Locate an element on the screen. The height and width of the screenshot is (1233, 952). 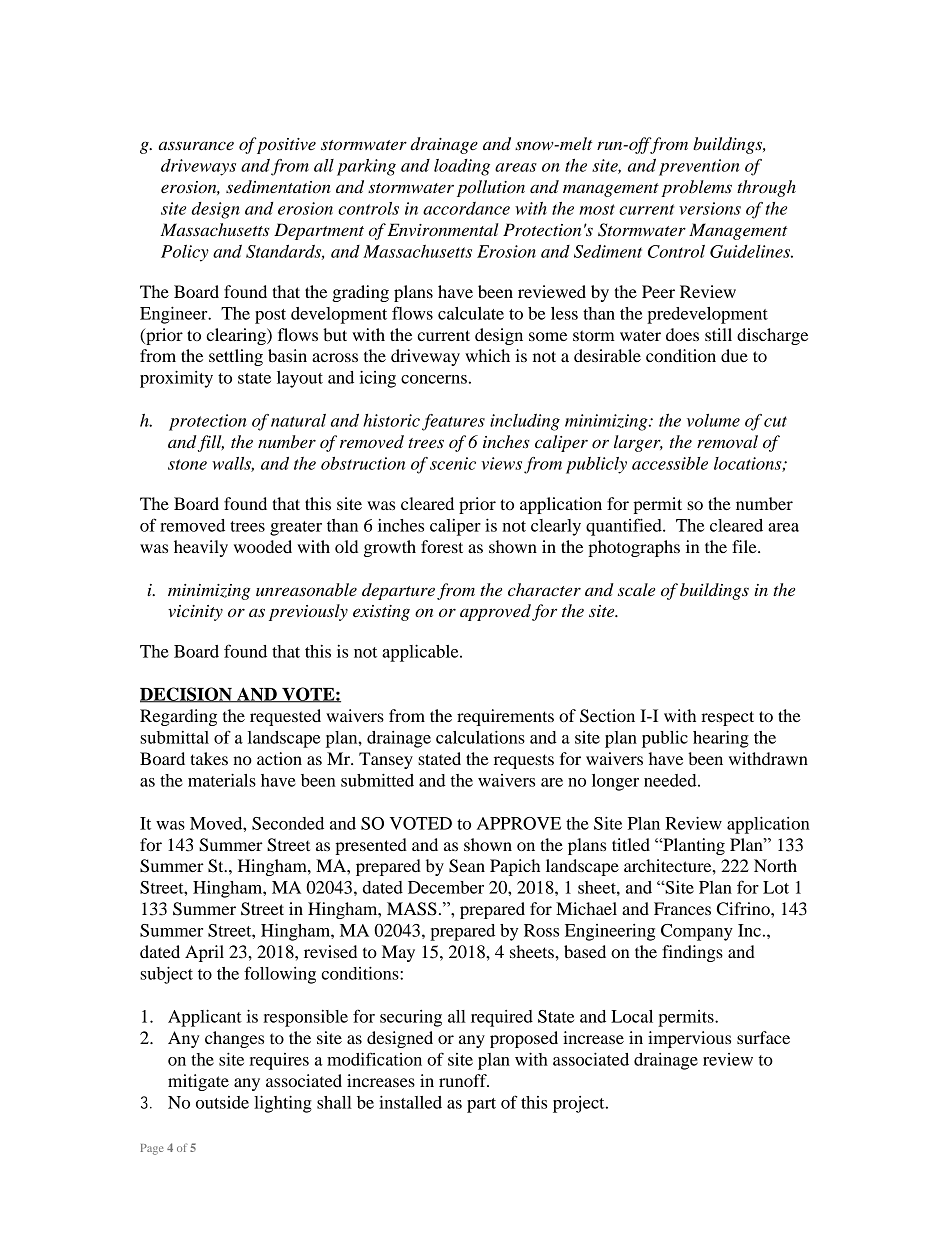
which is located at coordinates (487, 355).
